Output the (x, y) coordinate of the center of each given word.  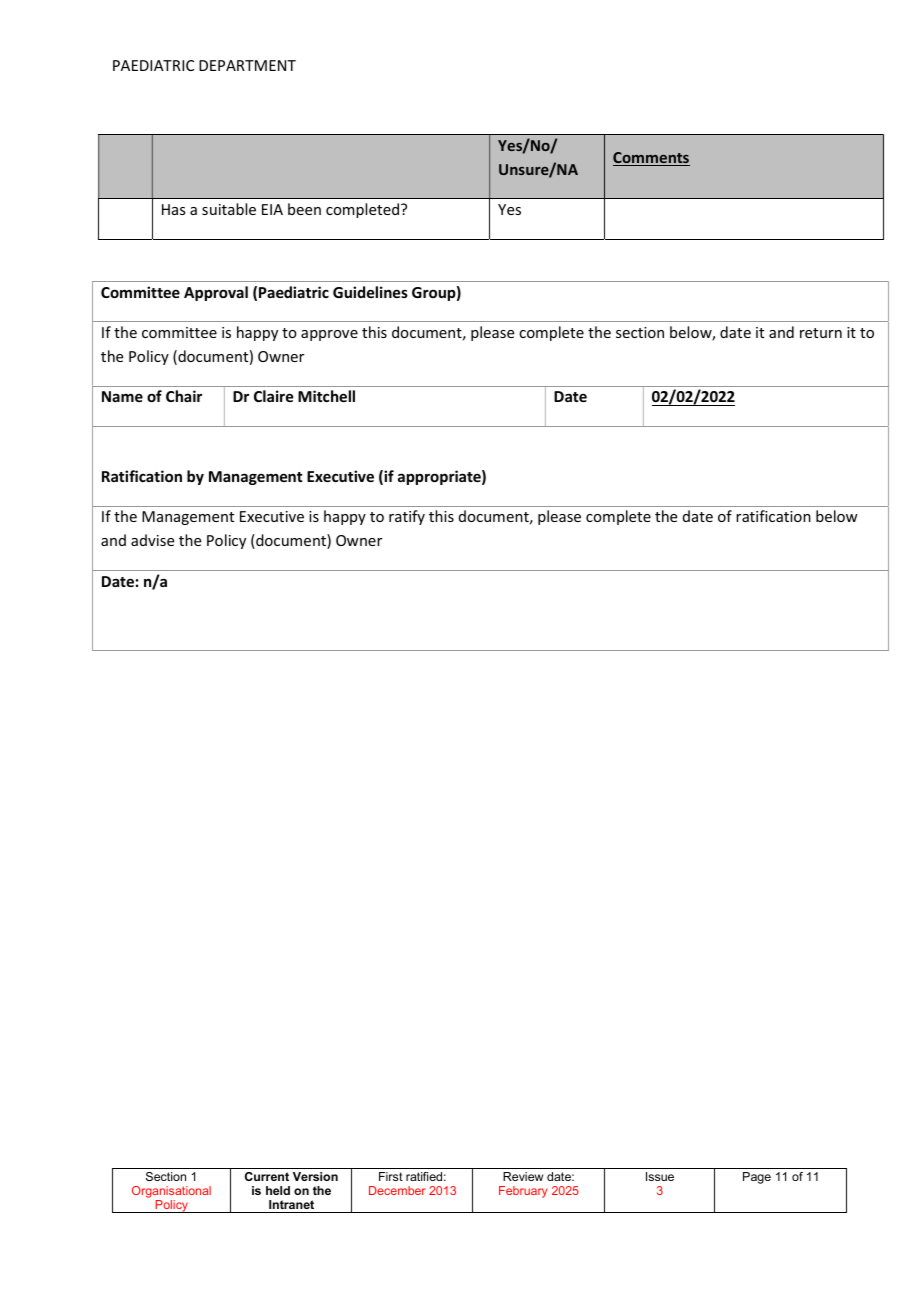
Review (523, 1176)
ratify (407, 517)
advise (152, 540)
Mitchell (326, 396)
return (821, 333)
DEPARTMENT (247, 65)
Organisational (171, 1192)
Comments (651, 159)
